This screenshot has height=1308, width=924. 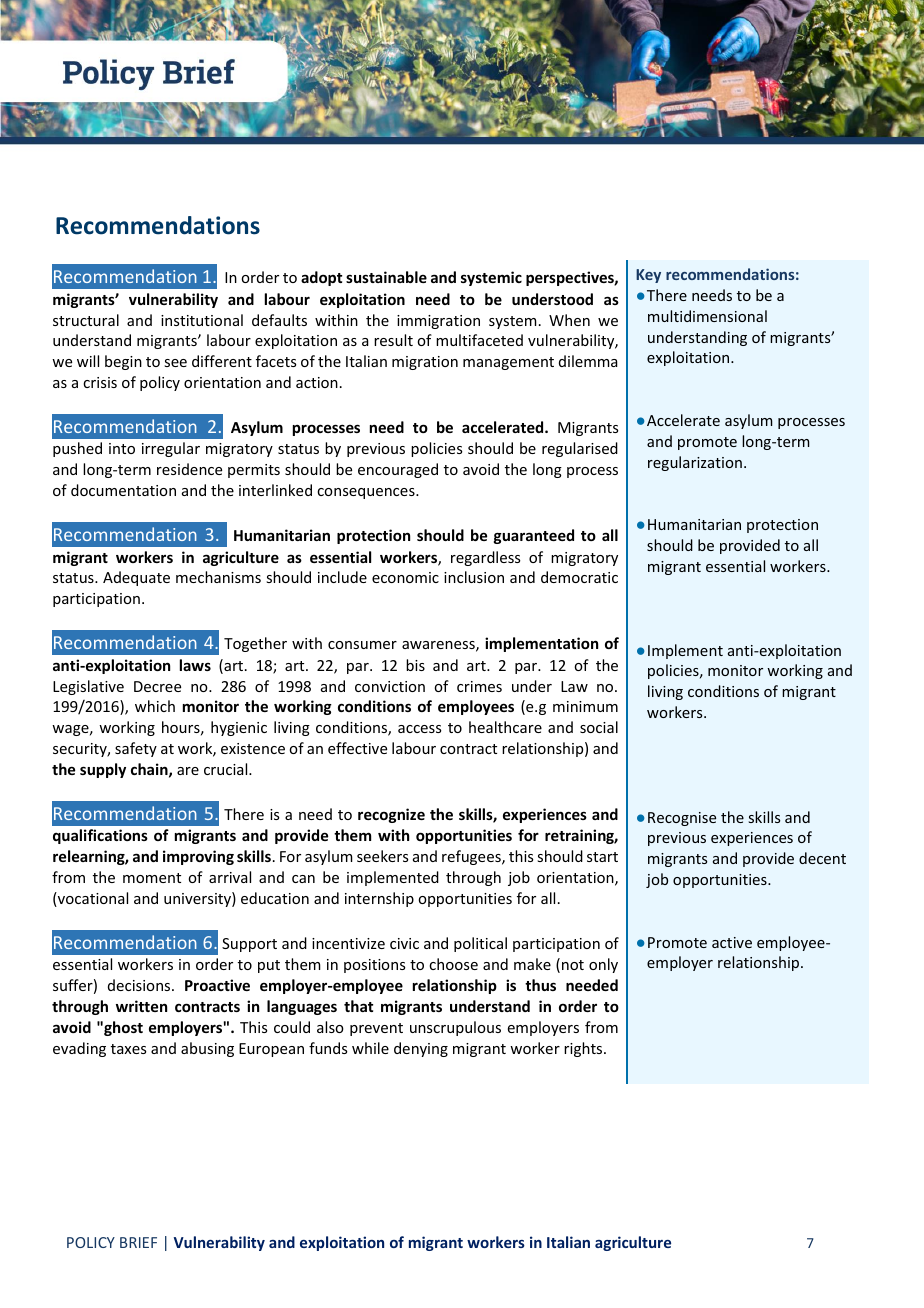 What do you see at coordinates (136, 749) in the screenshot?
I see `safety` at bounding box center [136, 749].
